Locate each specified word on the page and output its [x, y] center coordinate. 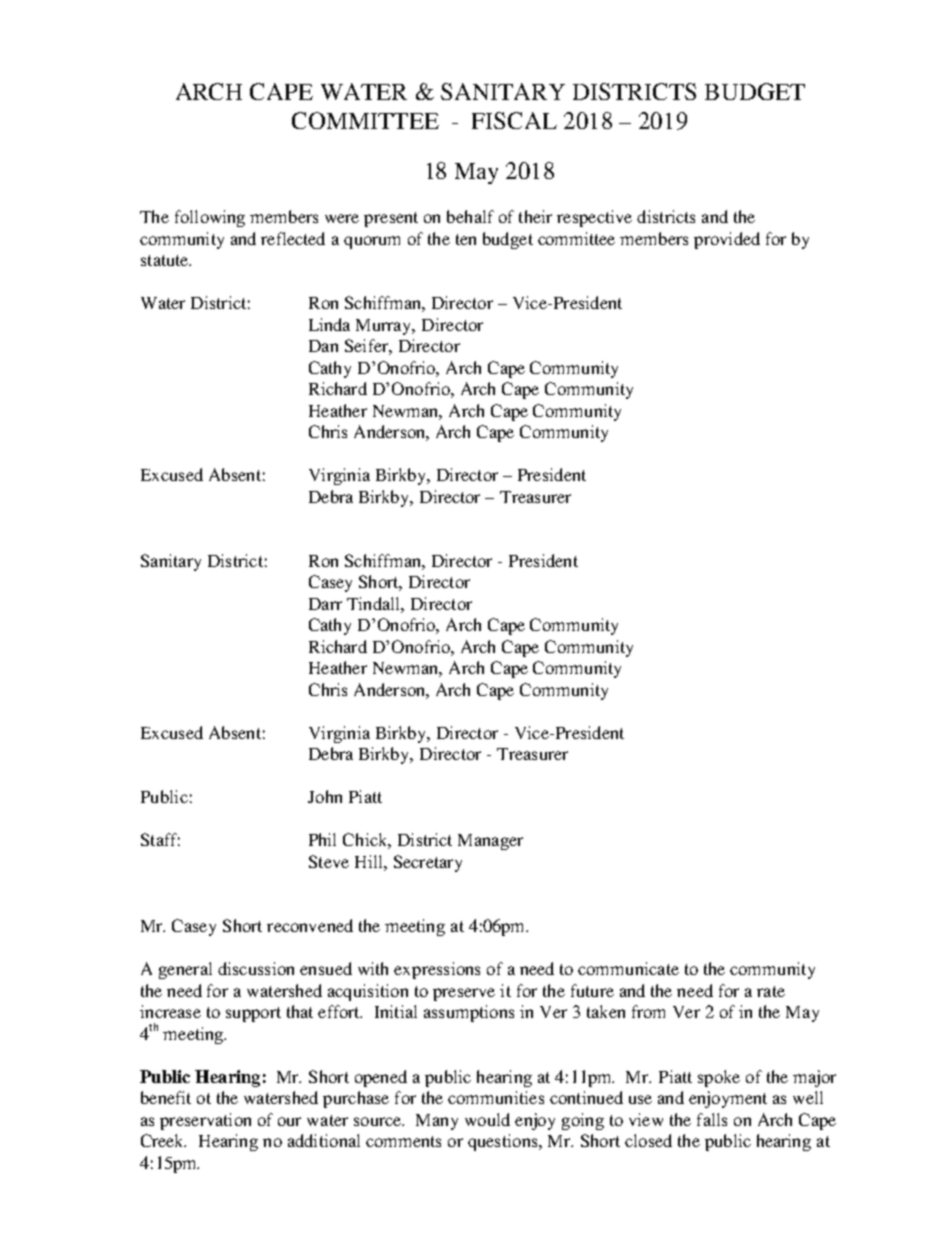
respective [594, 218]
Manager [490, 842]
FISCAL [514, 120]
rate [771, 991]
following [210, 218]
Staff [160, 839]
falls [712, 1119]
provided [727, 240]
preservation [205, 1121]
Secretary [428, 863]
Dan [323, 346]
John [325, 796]
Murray [385, 327]
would [487, 1119]
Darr [325, 604]
